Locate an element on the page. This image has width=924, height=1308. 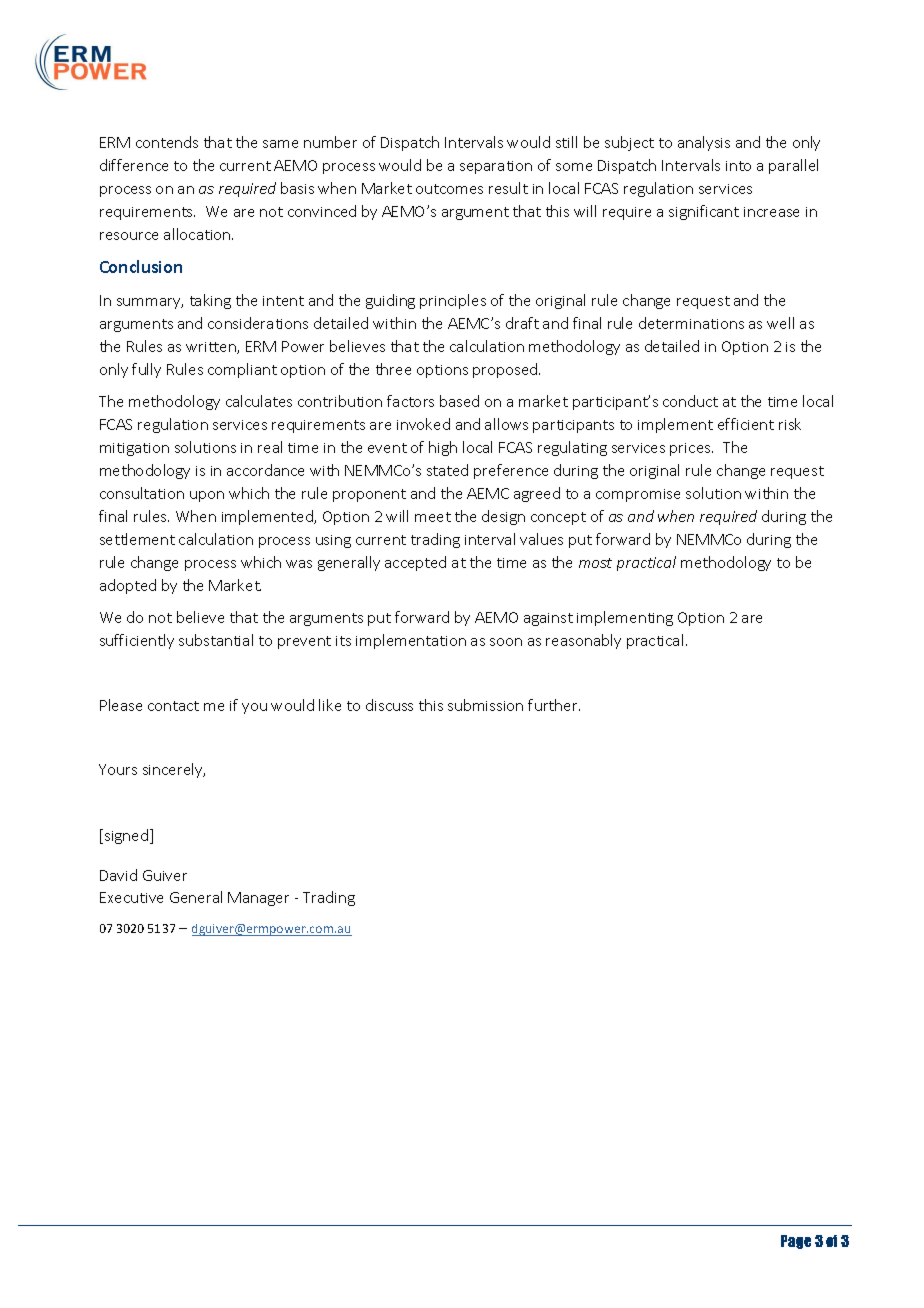
contends is located at coordinates (167, 142).
